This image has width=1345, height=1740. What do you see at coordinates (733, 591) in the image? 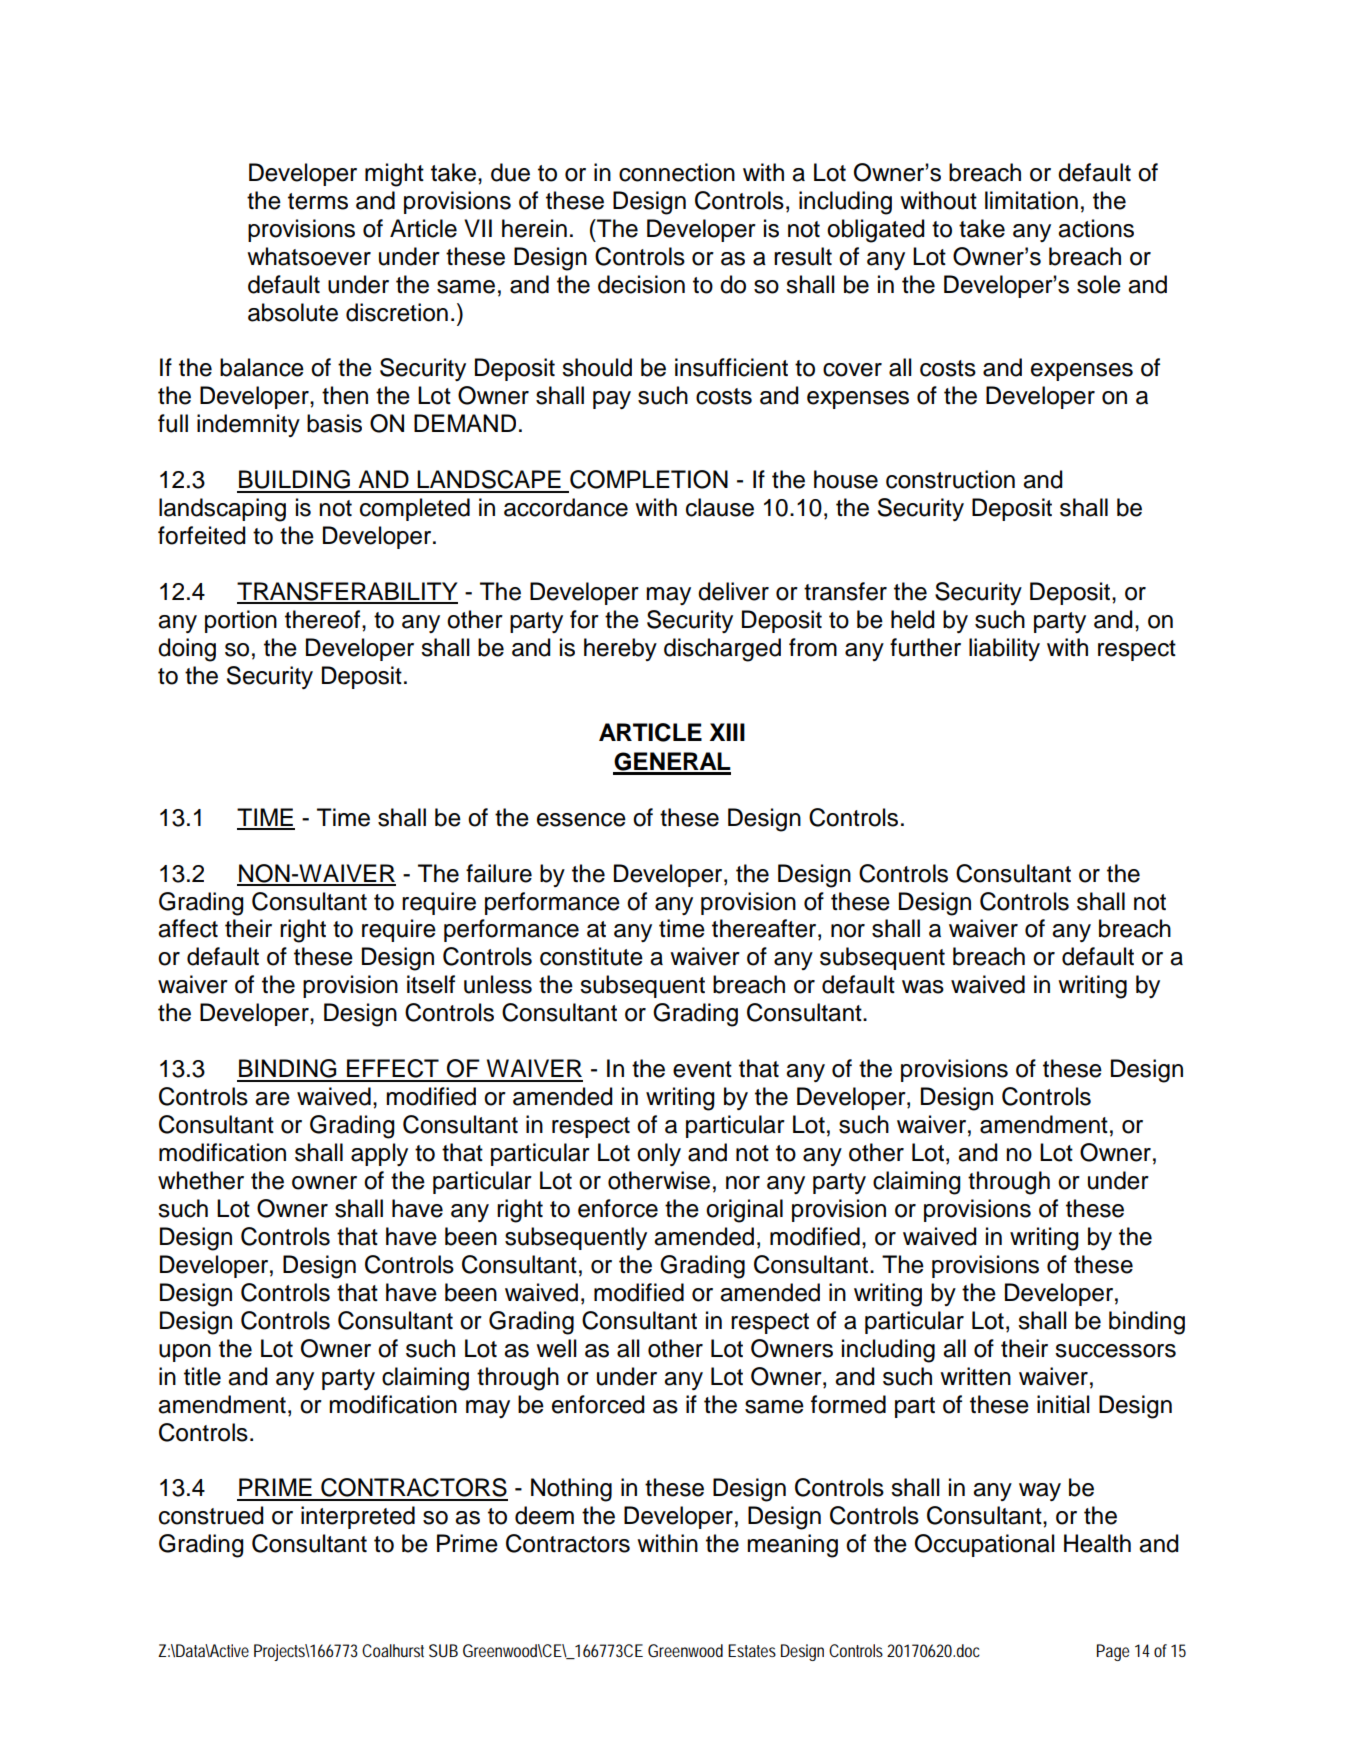
I see `deliver` at bounding box center [733, 591].
